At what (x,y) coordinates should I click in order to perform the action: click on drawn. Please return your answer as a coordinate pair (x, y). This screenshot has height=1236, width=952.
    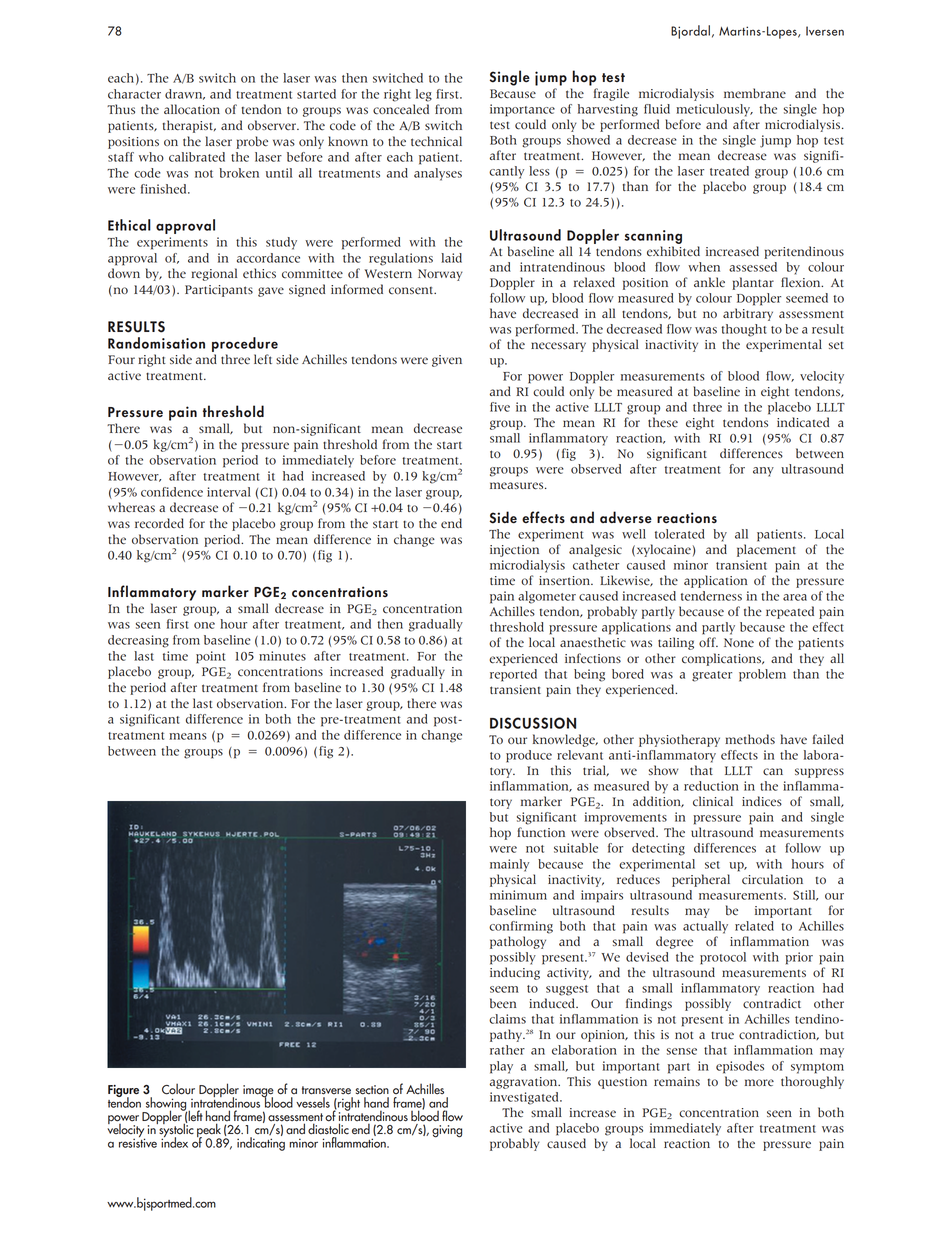
    Looking at the image, I should click on (185, 94).
